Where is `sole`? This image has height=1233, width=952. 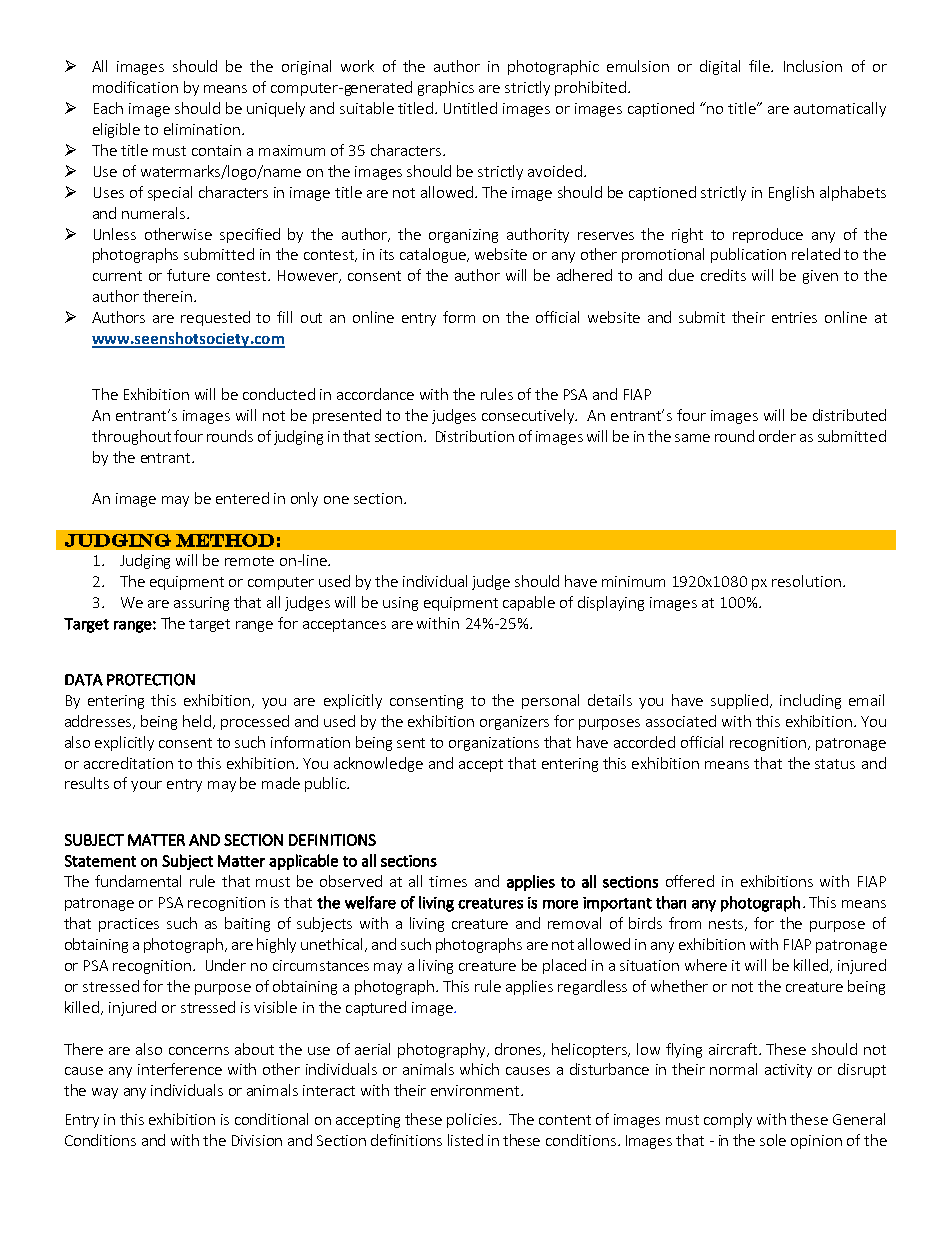
sole is located at coordinates (773, 1140).
